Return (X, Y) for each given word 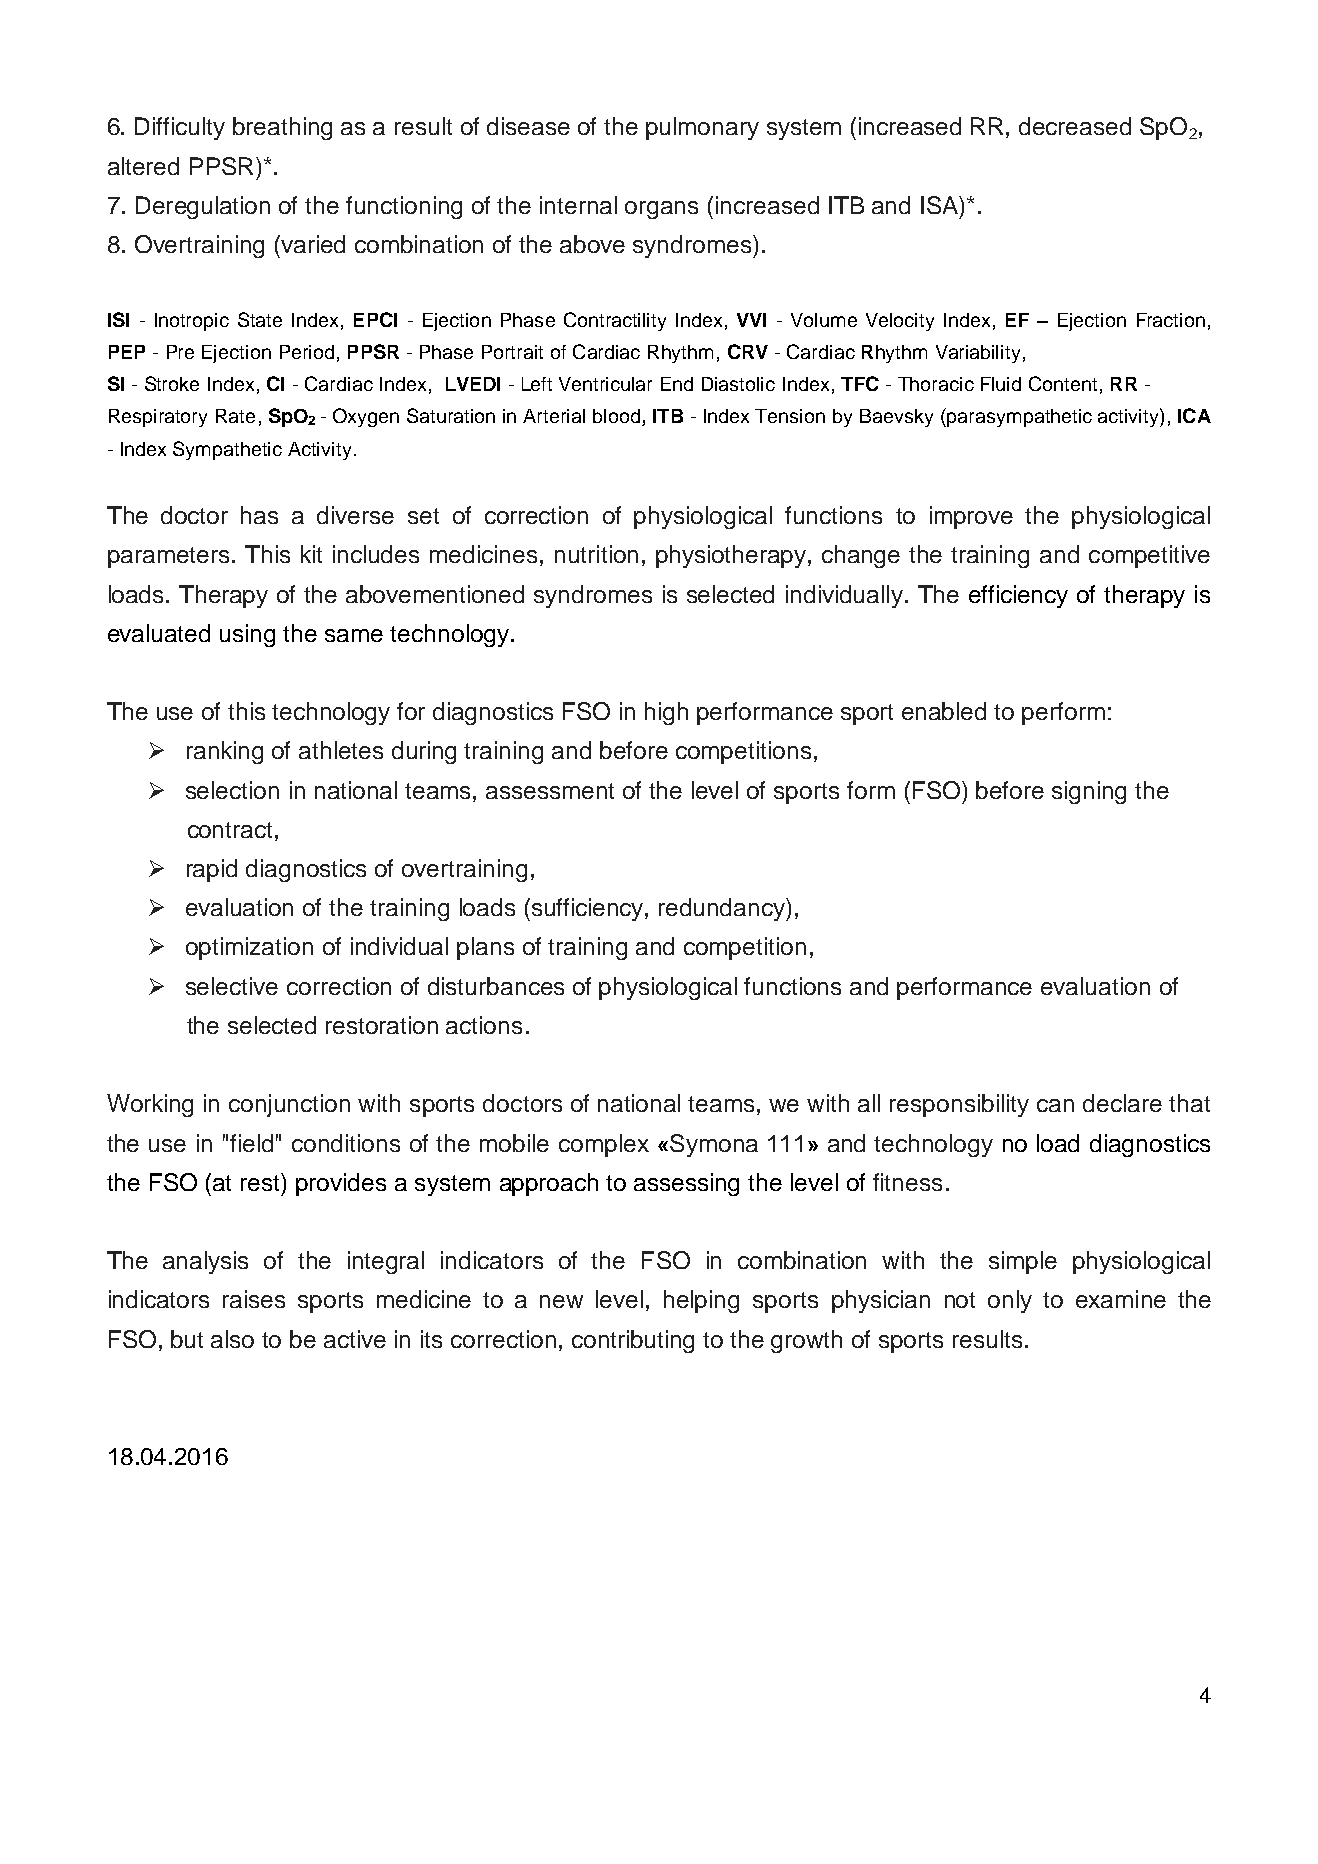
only (1010, 1301)
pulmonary (702, 128)
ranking (225, 752)
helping (701, 1301)
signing (1089, 792)
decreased (1075, 126)
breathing (282, 128)
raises (254, 1299)
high (666, 713)
